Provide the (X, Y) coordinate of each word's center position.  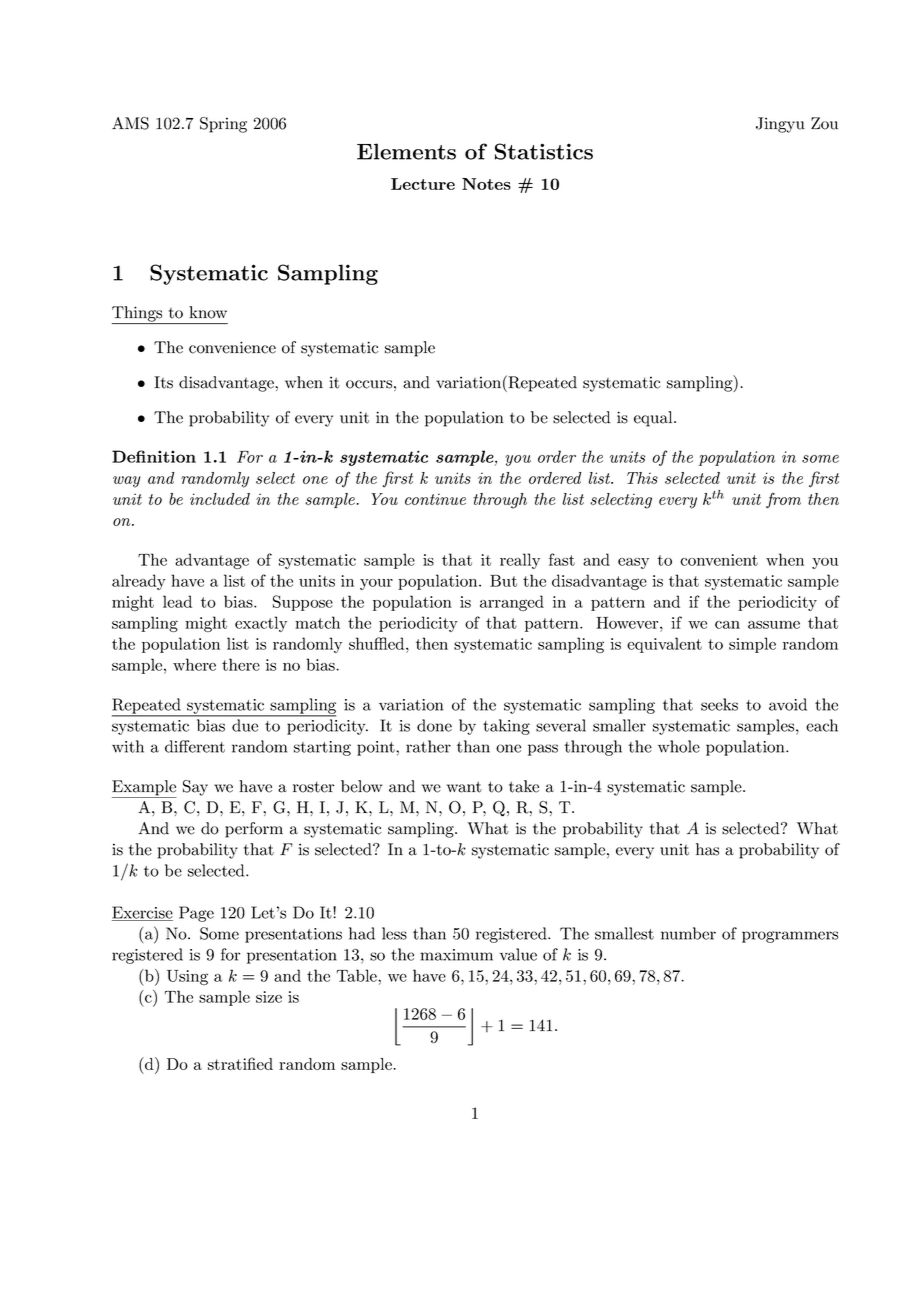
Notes (486, 184)
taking (506, 727)
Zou (824, 123)
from (783, 500)
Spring (223, 125)
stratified (240, 1063)
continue (435, 499)
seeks (719, 704)
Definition (154, 456)
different (195, 746)
